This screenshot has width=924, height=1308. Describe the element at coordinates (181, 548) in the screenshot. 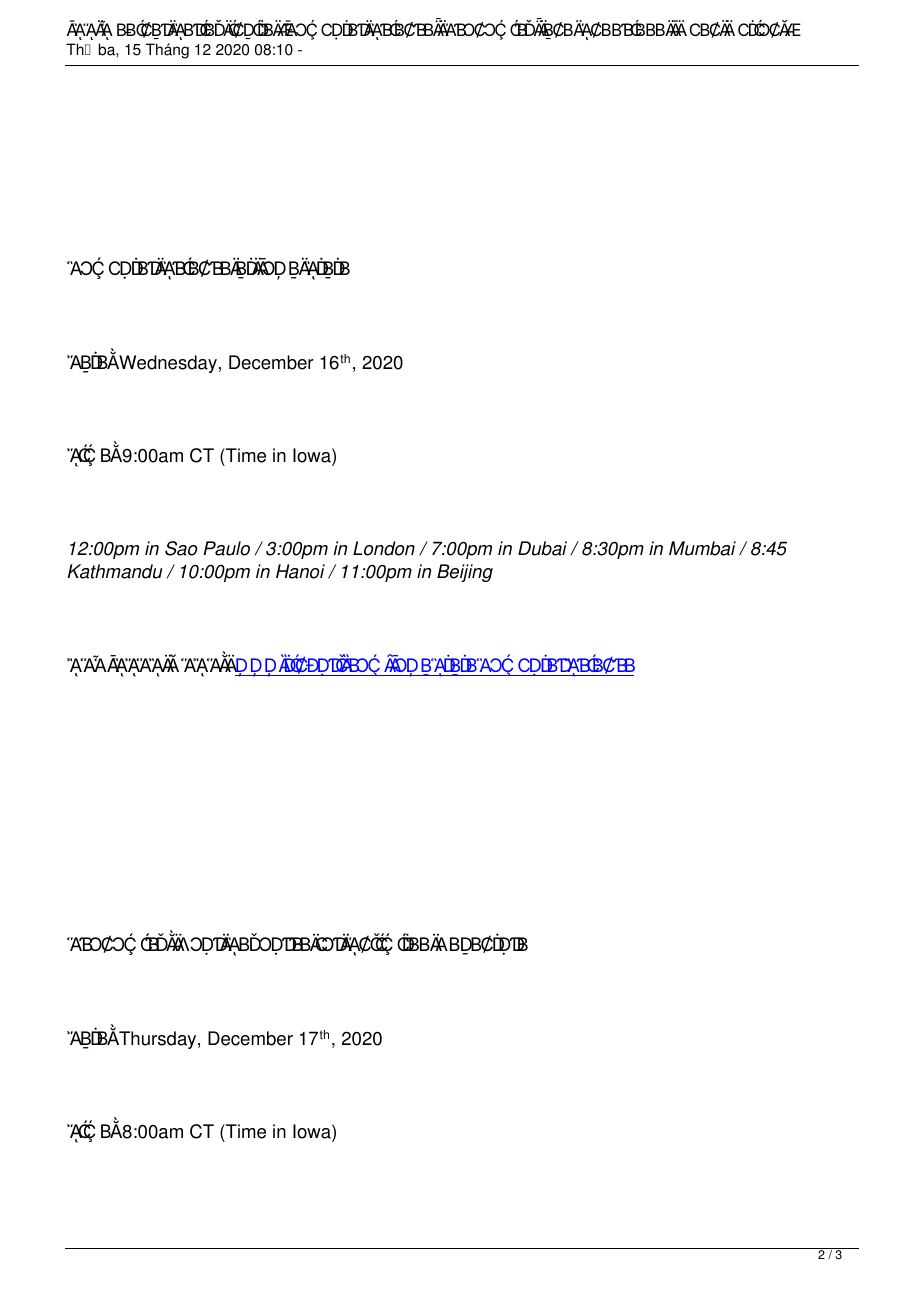

I see `Sao` at that location.
